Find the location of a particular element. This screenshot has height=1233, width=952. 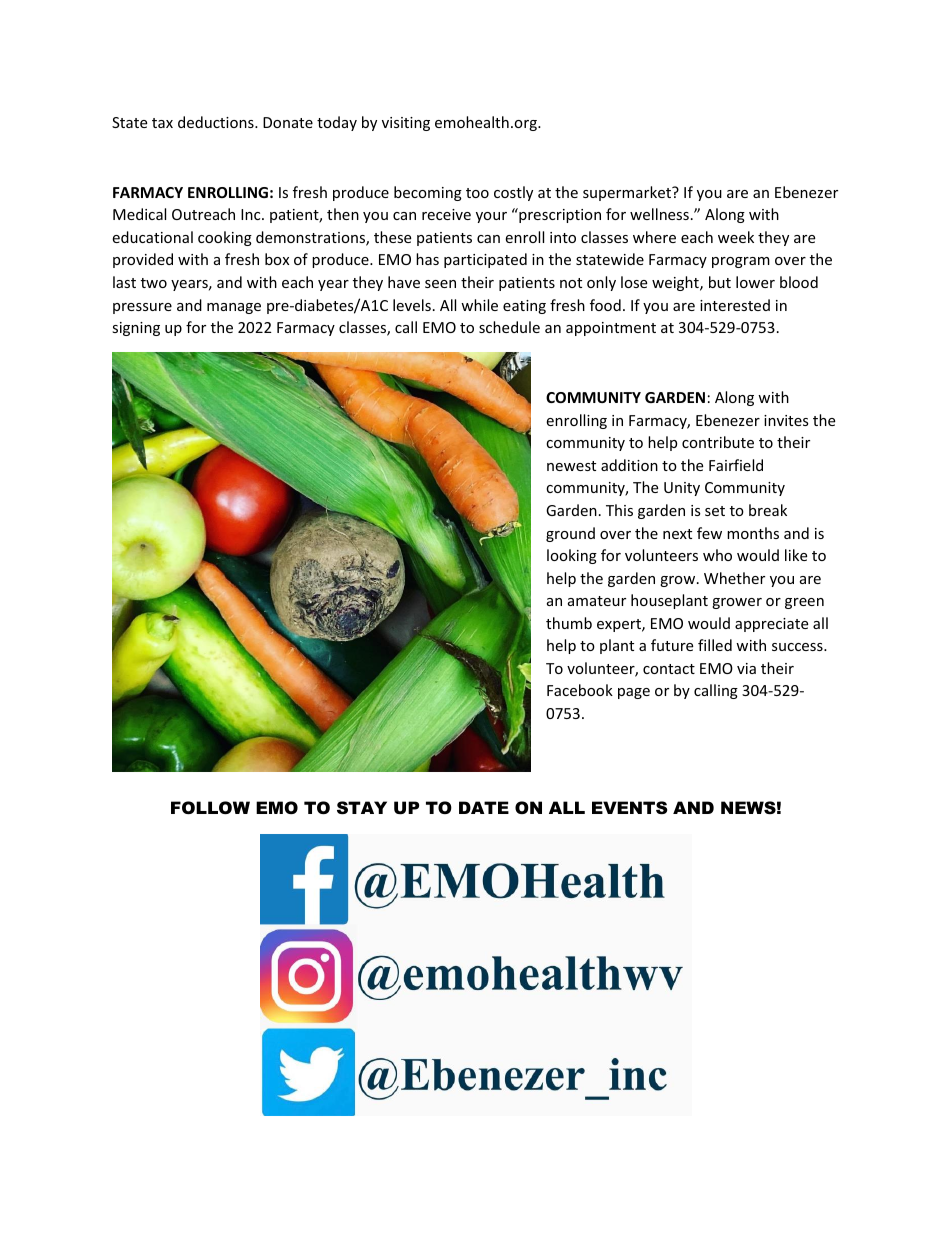

visiting is located at coordinates (406, 124).
